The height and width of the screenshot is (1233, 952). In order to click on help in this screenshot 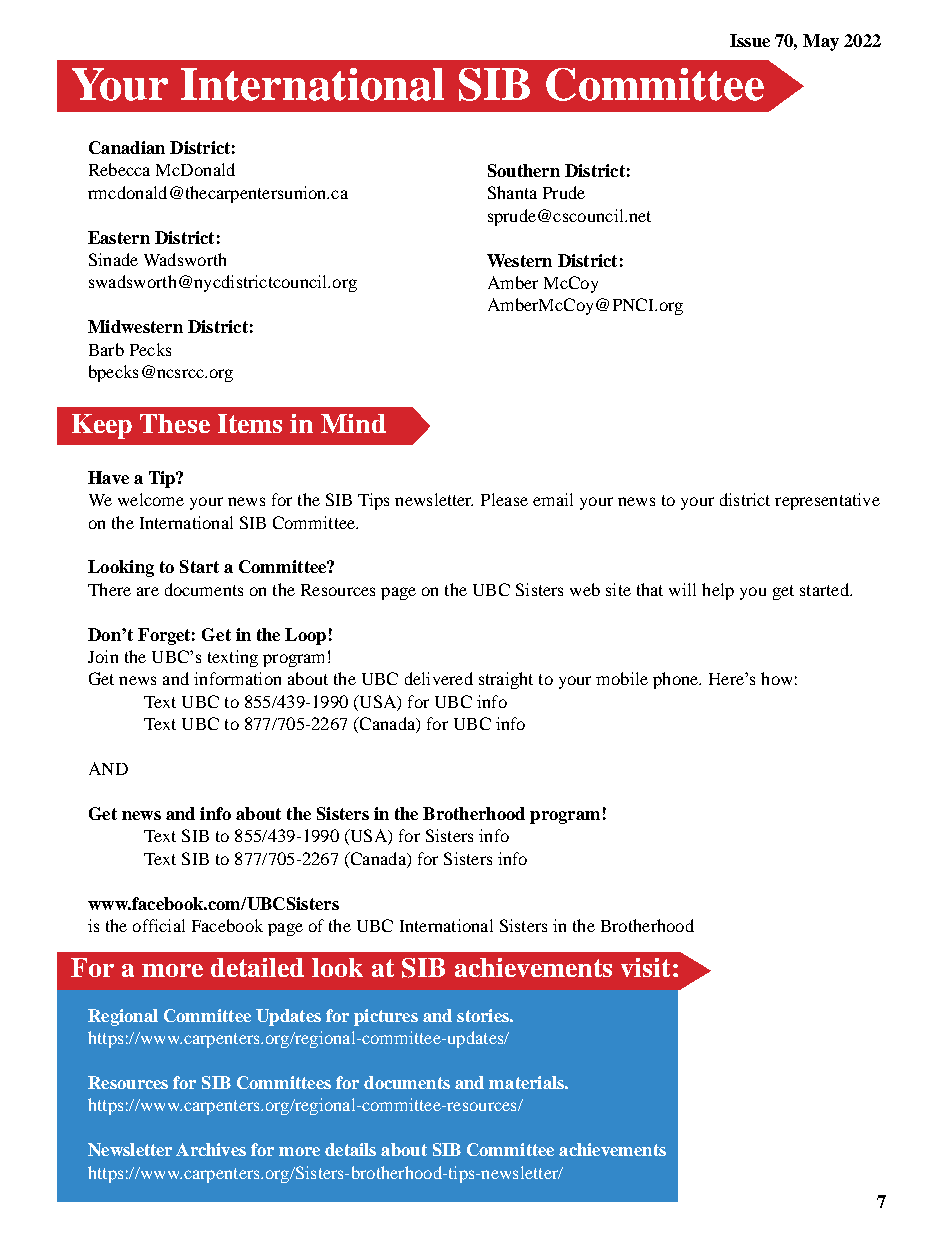, I will do `click(718, 591)`.
